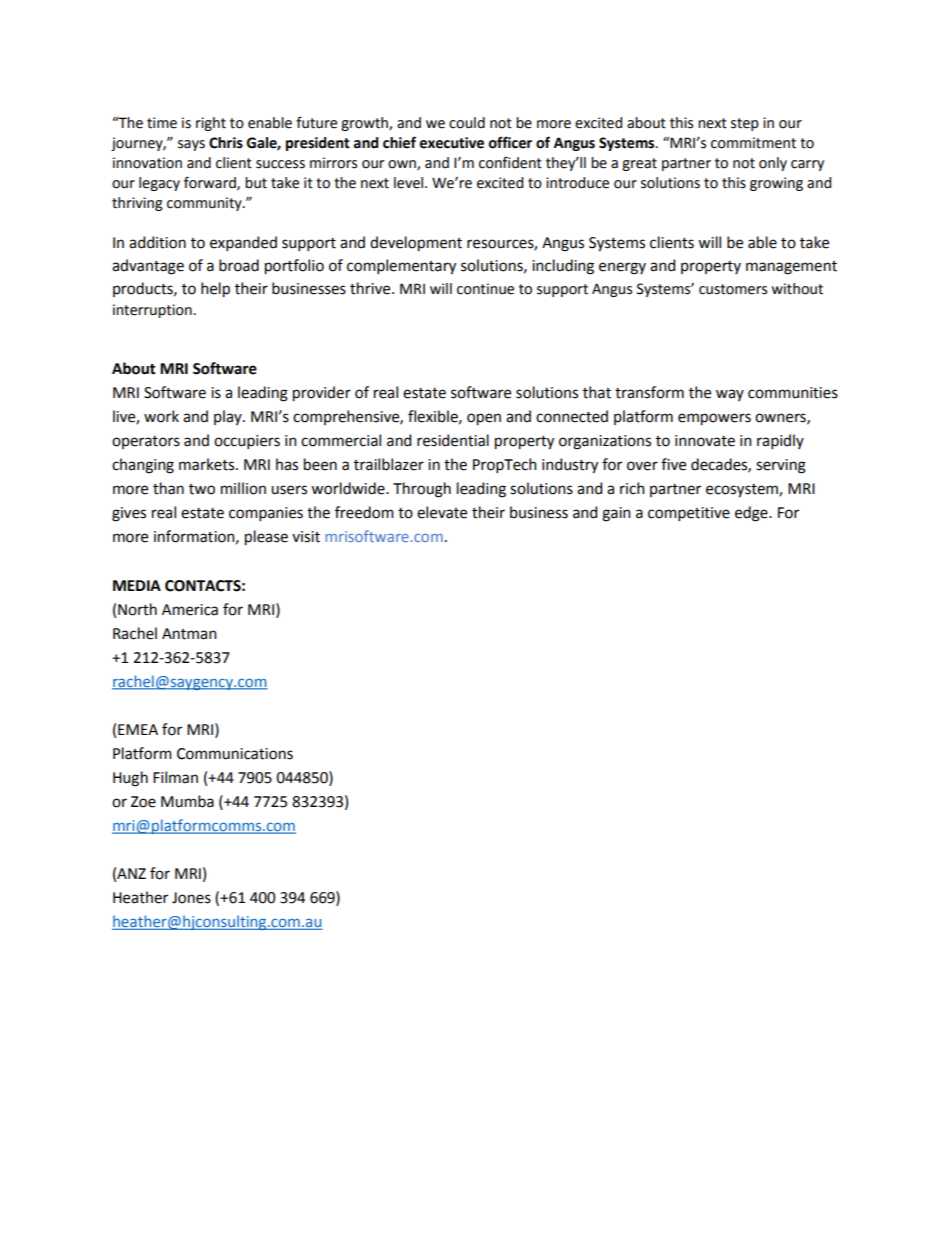 This image has width=952, height=1233. What do you see at coordinates (229, 417) in the image?
I see `play` at bounding box center [229, 417].
